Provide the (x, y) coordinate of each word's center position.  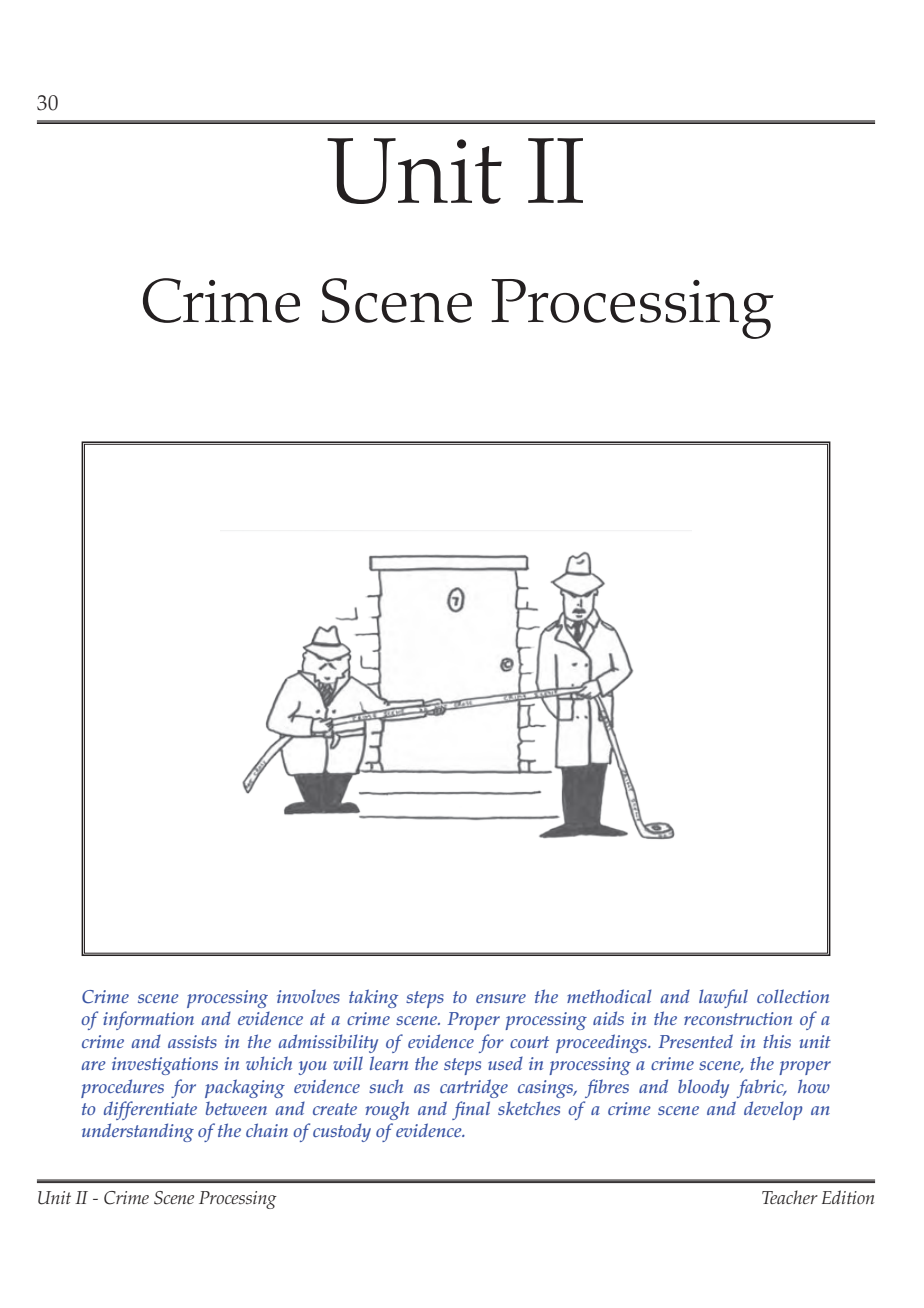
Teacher (790, 1197)
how (814, 1086)
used (505, 1063)
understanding (138, 1132)
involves (308, 996)
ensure (501, 998)
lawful (723, 998)
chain (267, 1130)
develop (773, 1110)
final (471, 1110)
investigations (165, 1066)
